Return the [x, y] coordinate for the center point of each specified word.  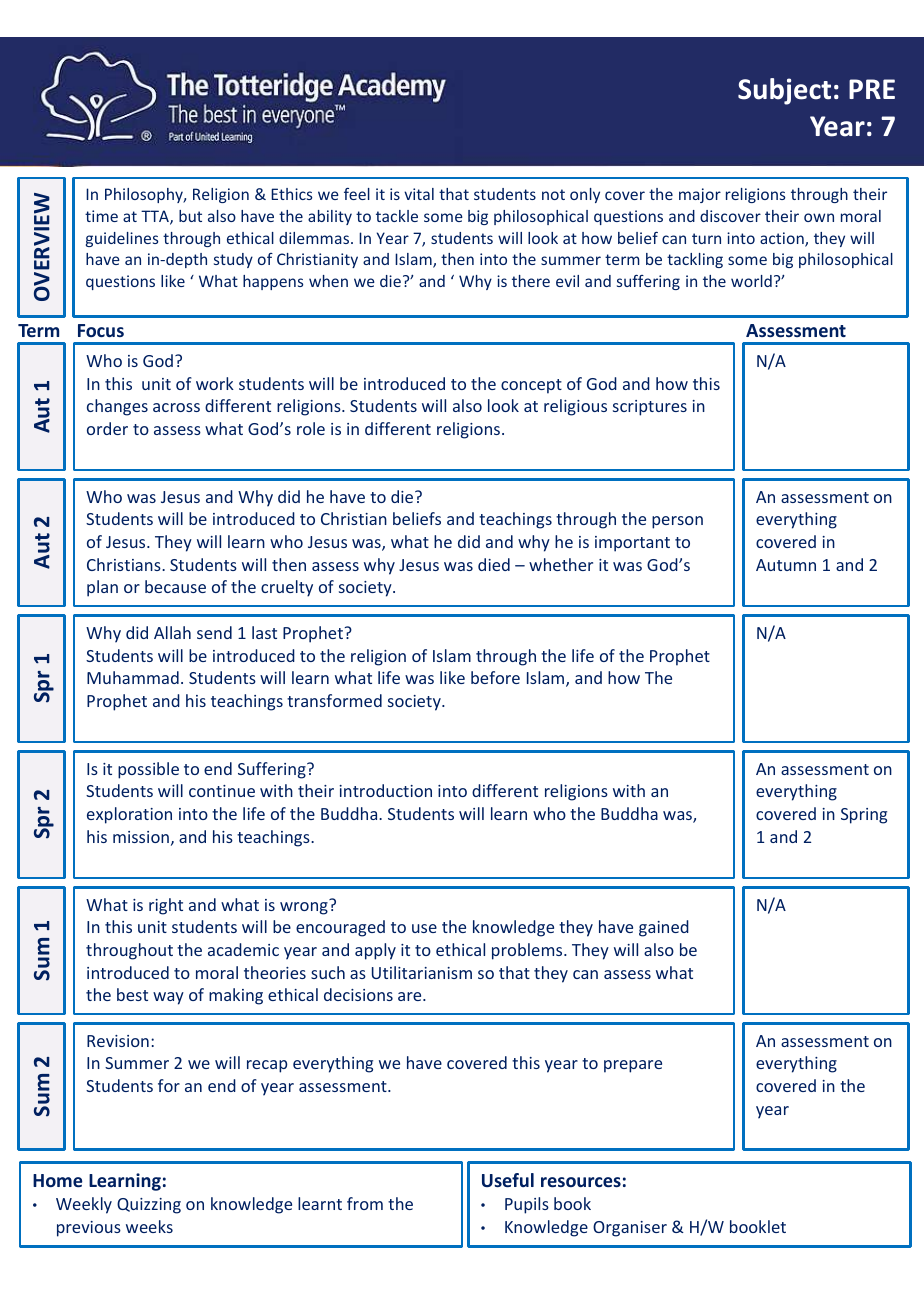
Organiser [630, 1229]
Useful [508, 1180]
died [494, 564]
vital [419, 194]
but [190, 216]
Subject [784, 91]
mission [141, 837]
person [677, 522]
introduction [385, 790]
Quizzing [149, 1206]
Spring [864, 816]
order [107, 428]
